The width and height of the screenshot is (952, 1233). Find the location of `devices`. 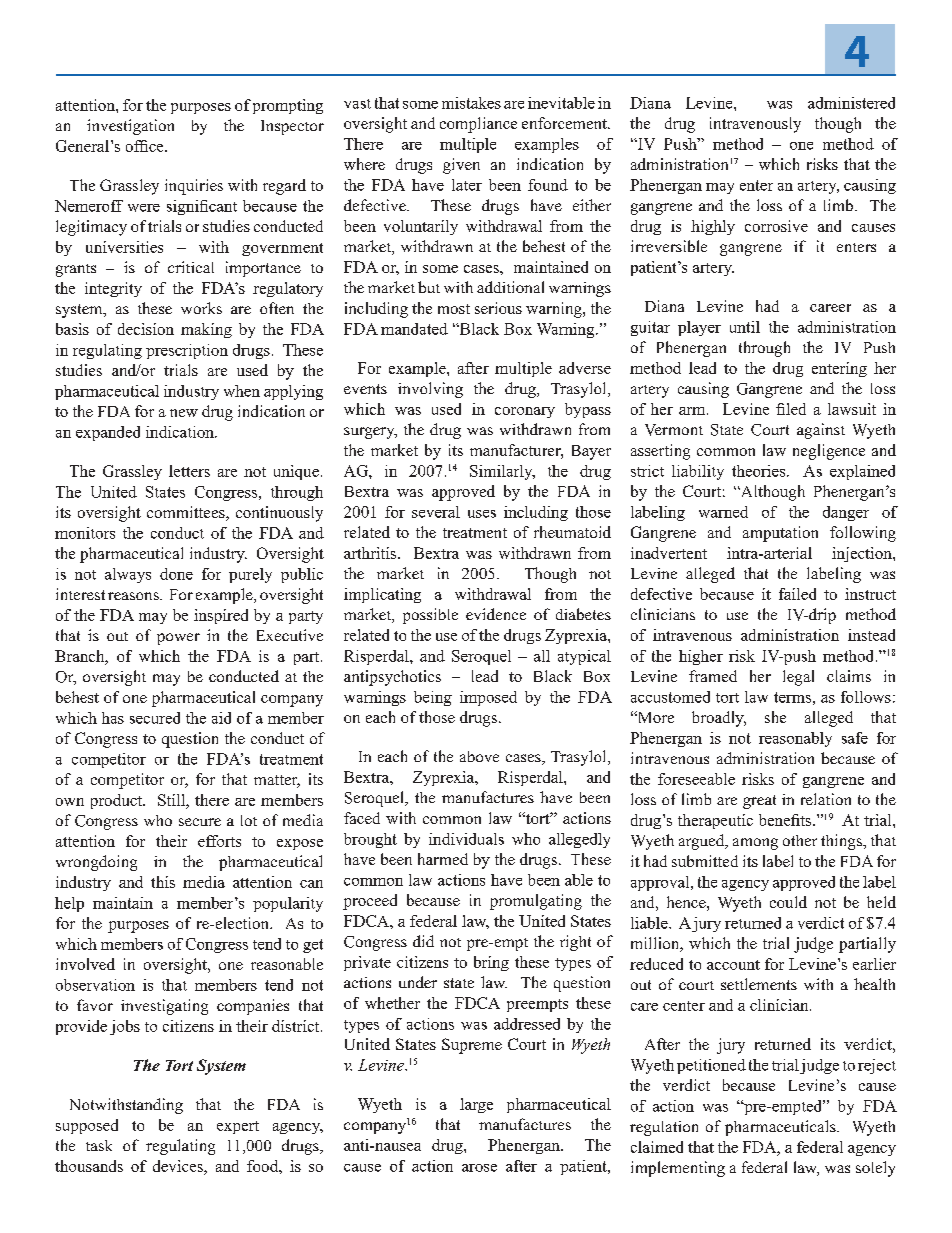

devices is located at coordinates (179, 1167).
